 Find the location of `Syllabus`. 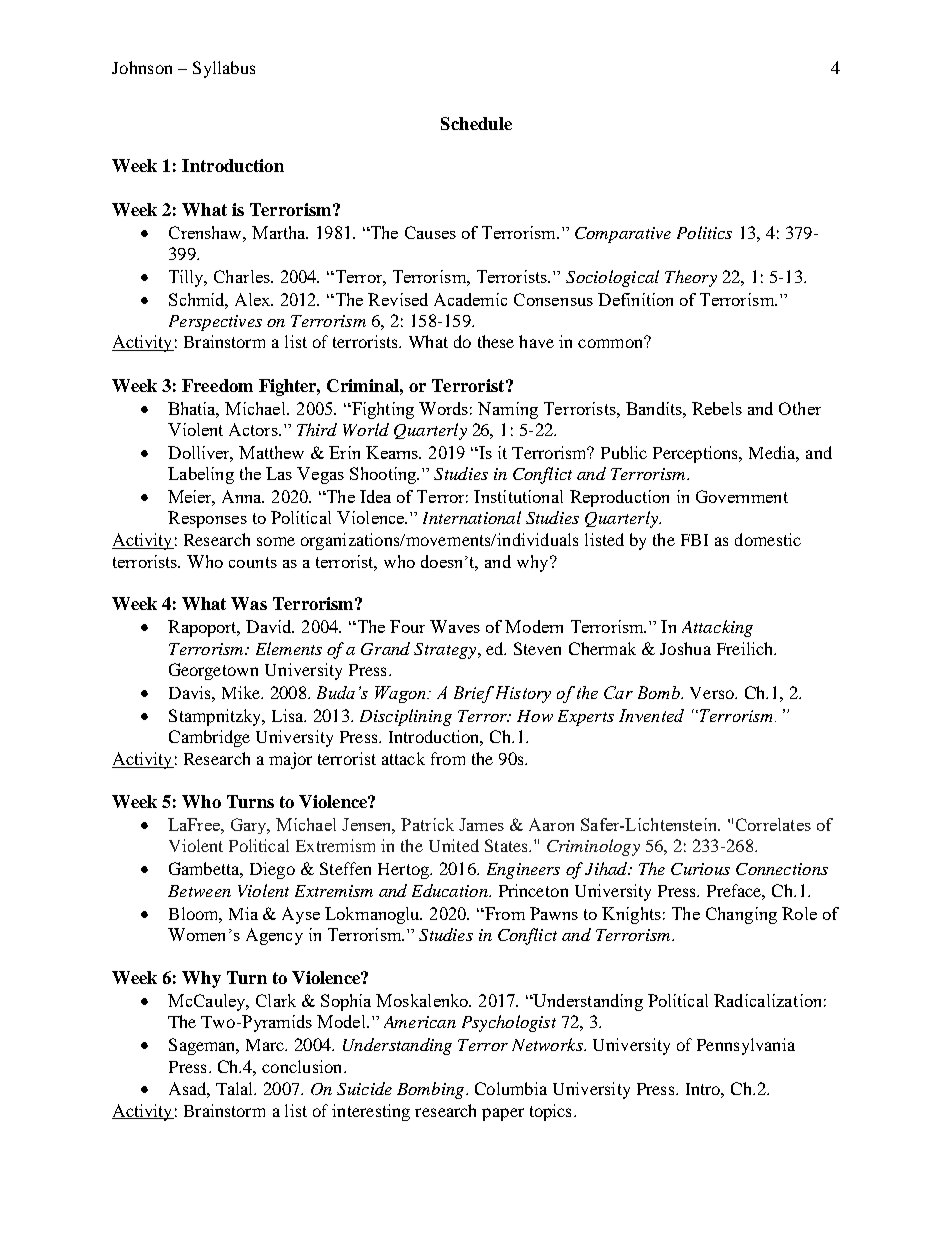

Syllabus is located at coordinates (224, 69).
